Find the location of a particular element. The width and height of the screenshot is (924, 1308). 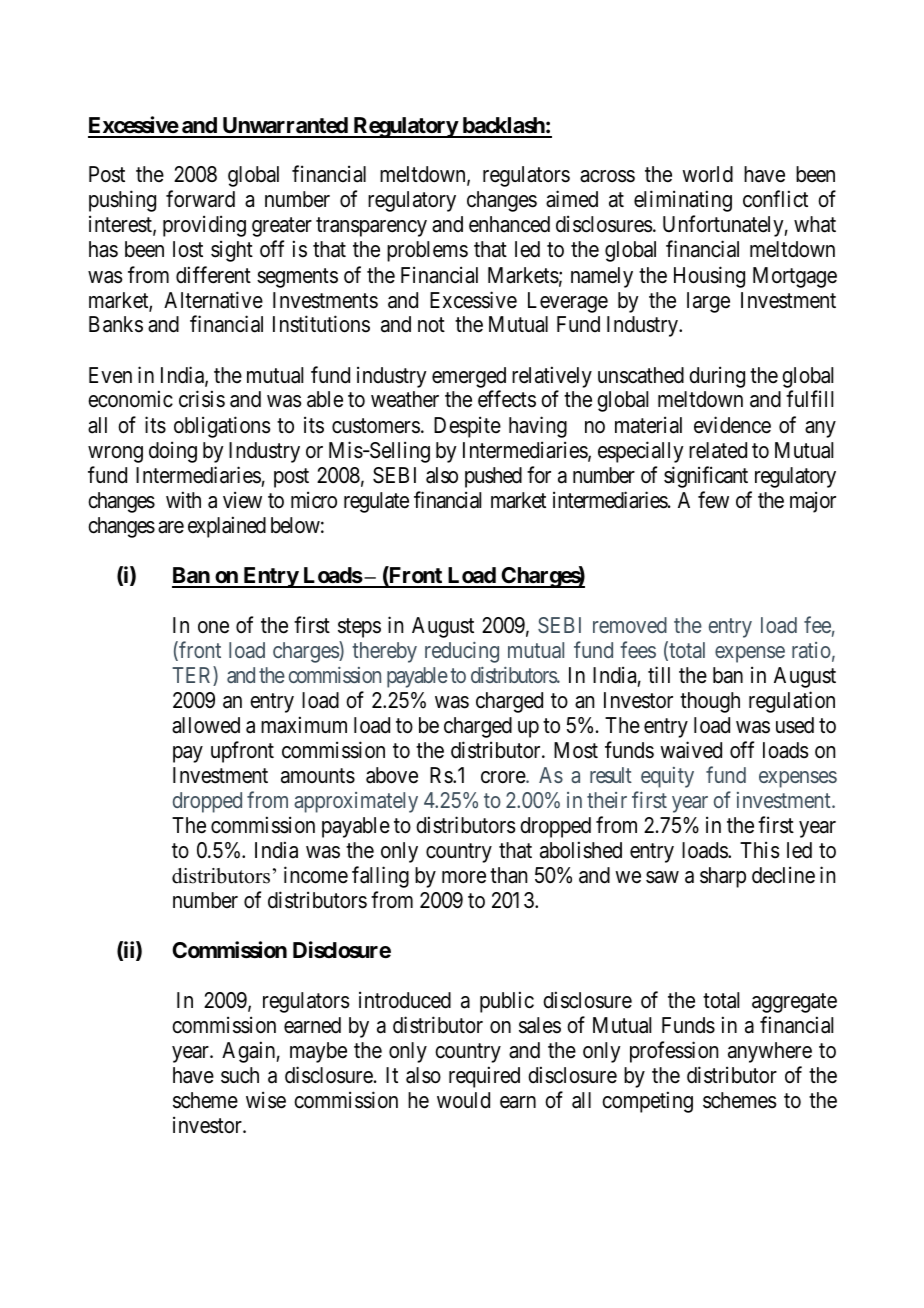

enhanced is located at coordinates (509, 224).
